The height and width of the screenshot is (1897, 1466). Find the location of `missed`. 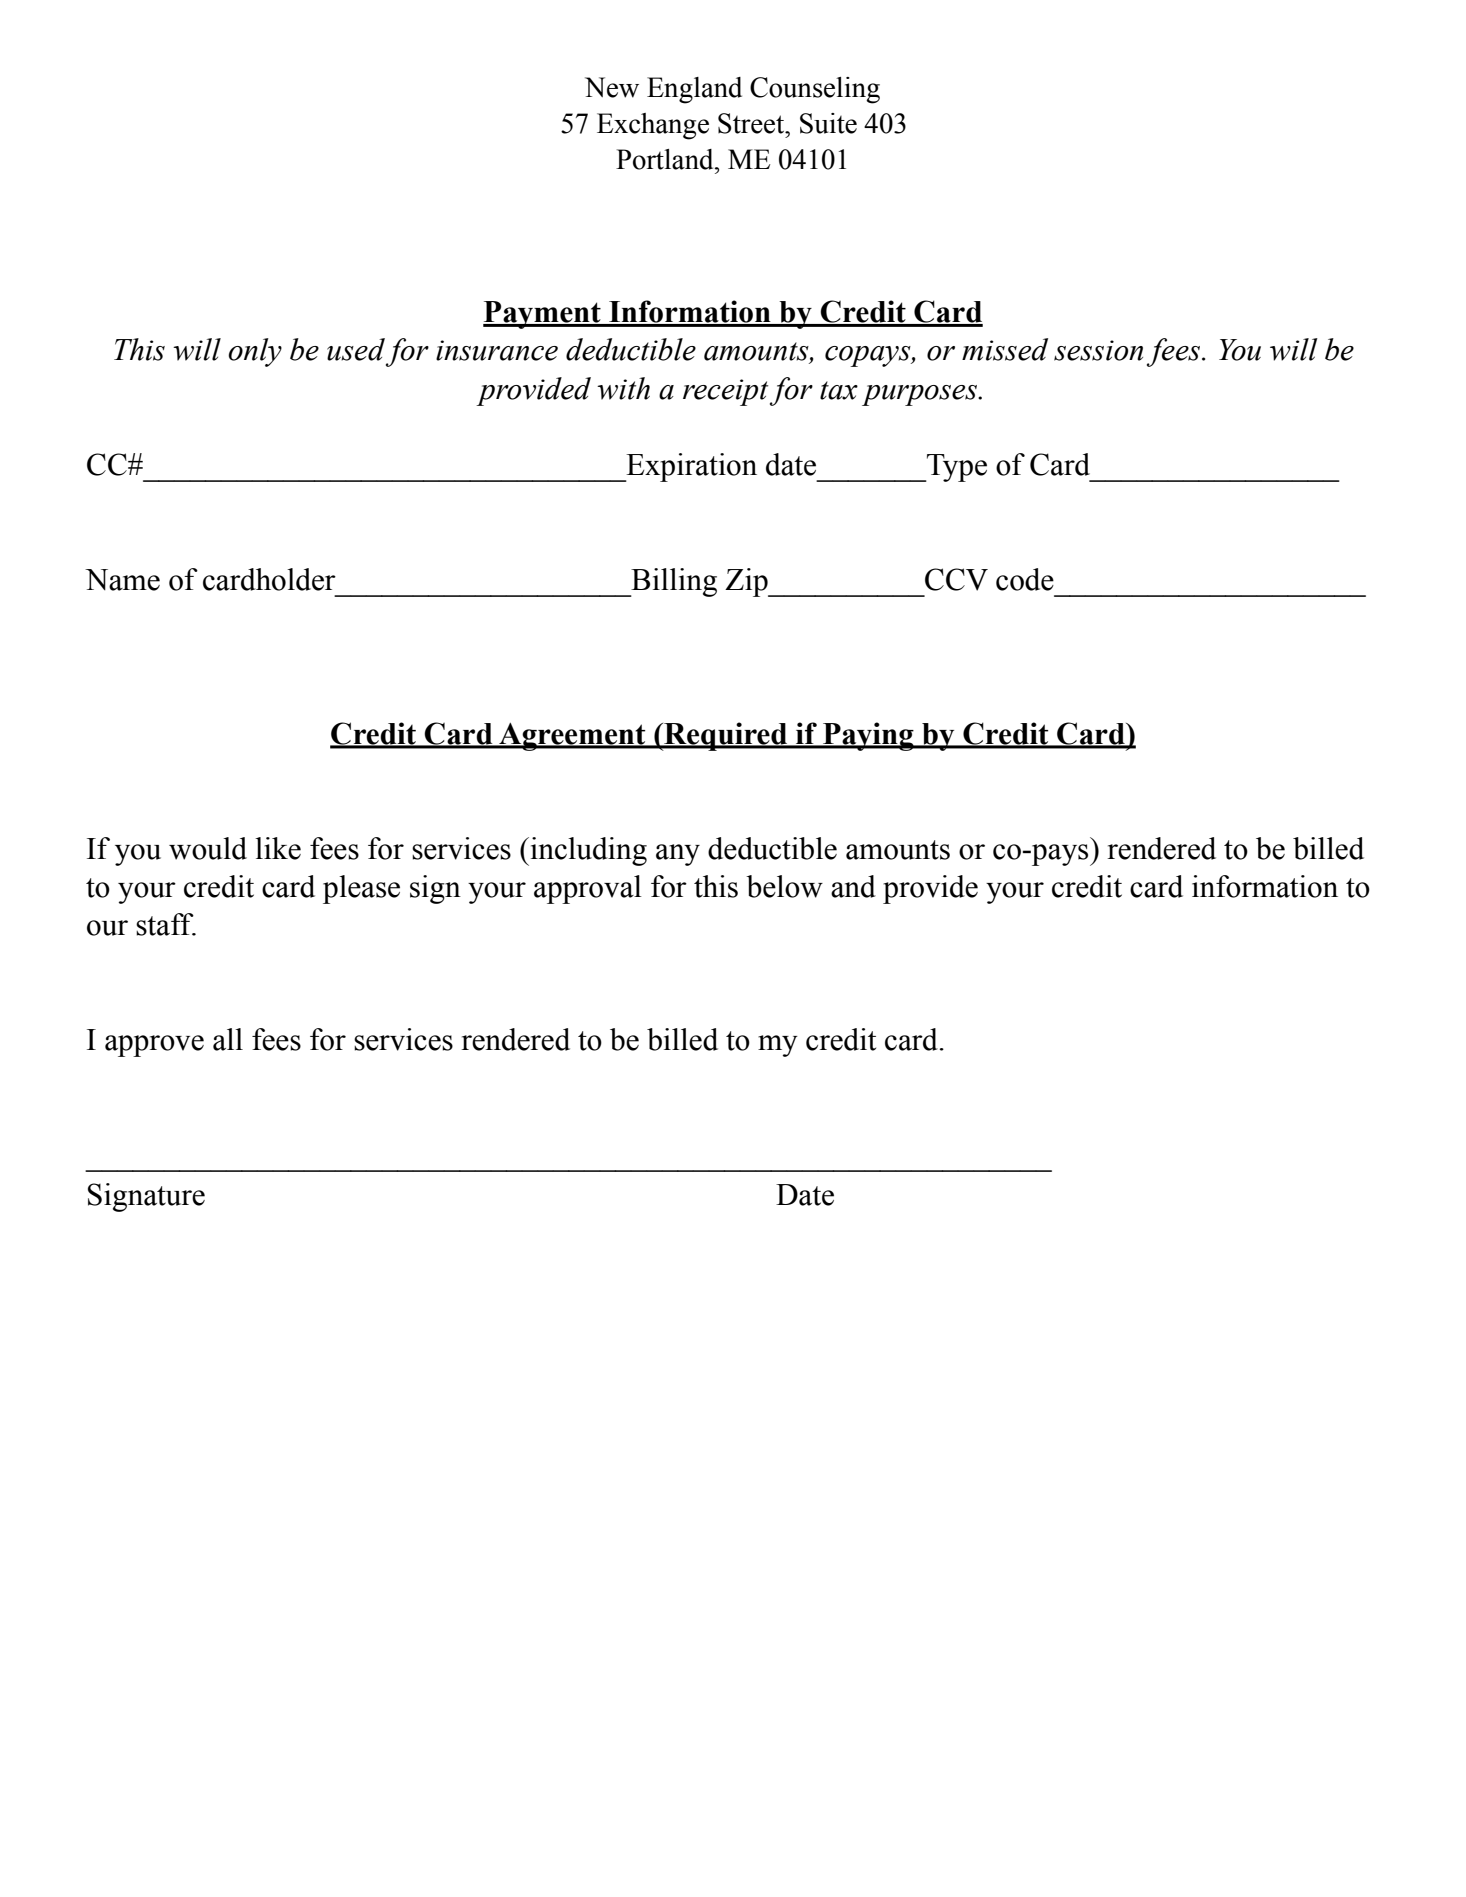

missed is located at coordinates (1005, 349).
